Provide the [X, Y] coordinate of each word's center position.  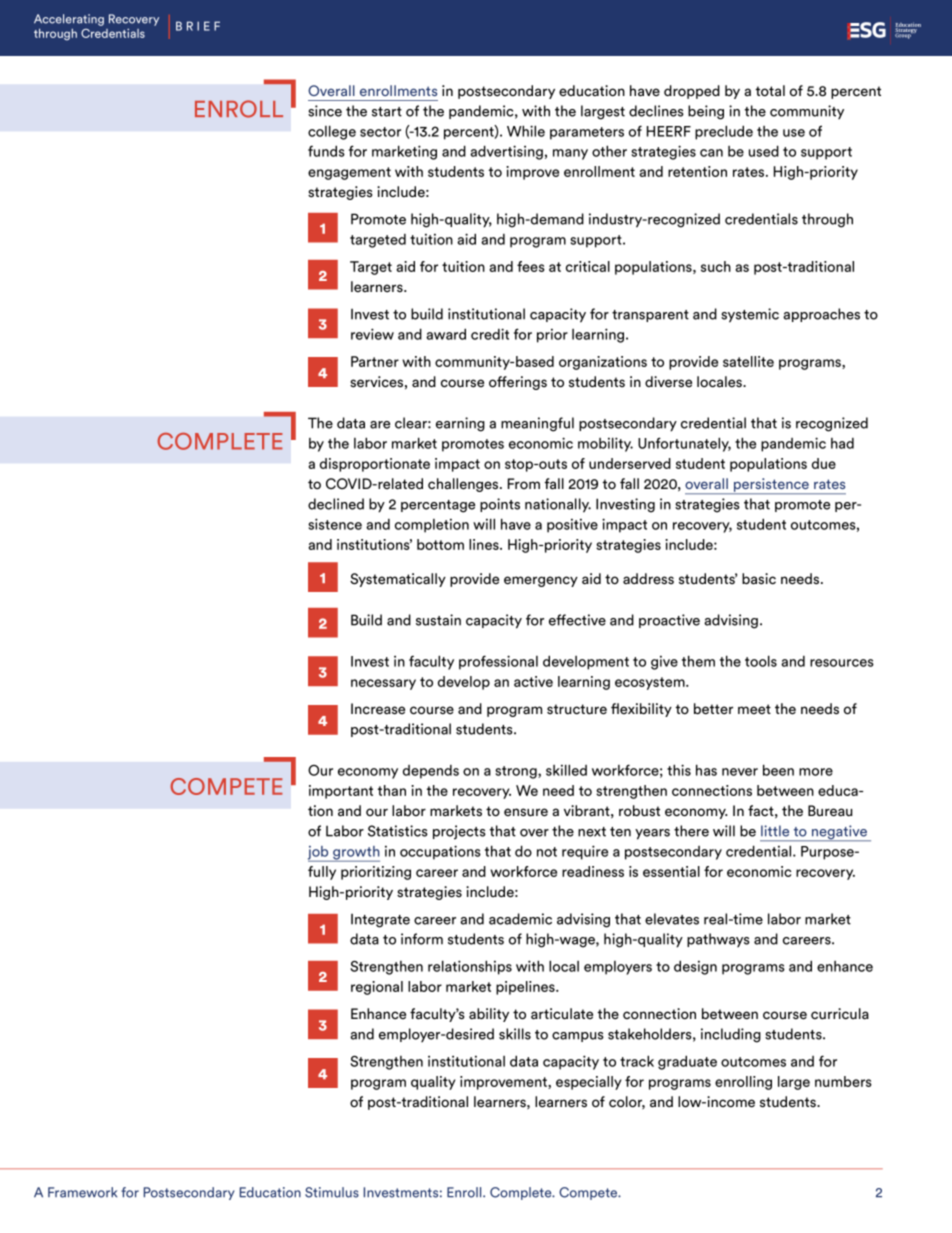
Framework [82, 1192]
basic [759, 579]
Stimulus [332, 1192]
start [387, 112]
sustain [438, 620]
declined [336, 504]
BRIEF [198, 26]
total [770, 91]
